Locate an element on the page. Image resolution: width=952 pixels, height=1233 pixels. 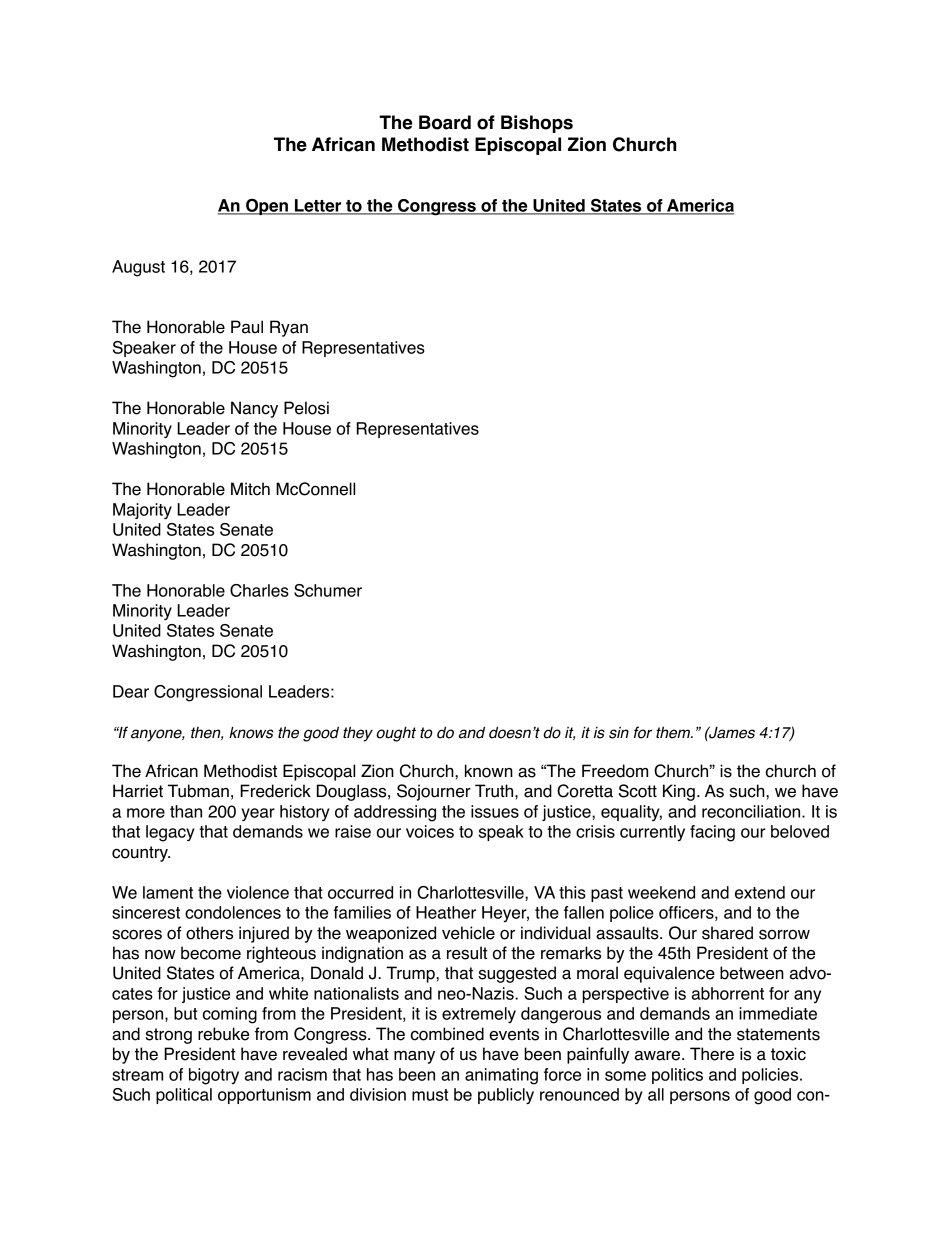
Pelosi is located at coordinates (306, 408).
